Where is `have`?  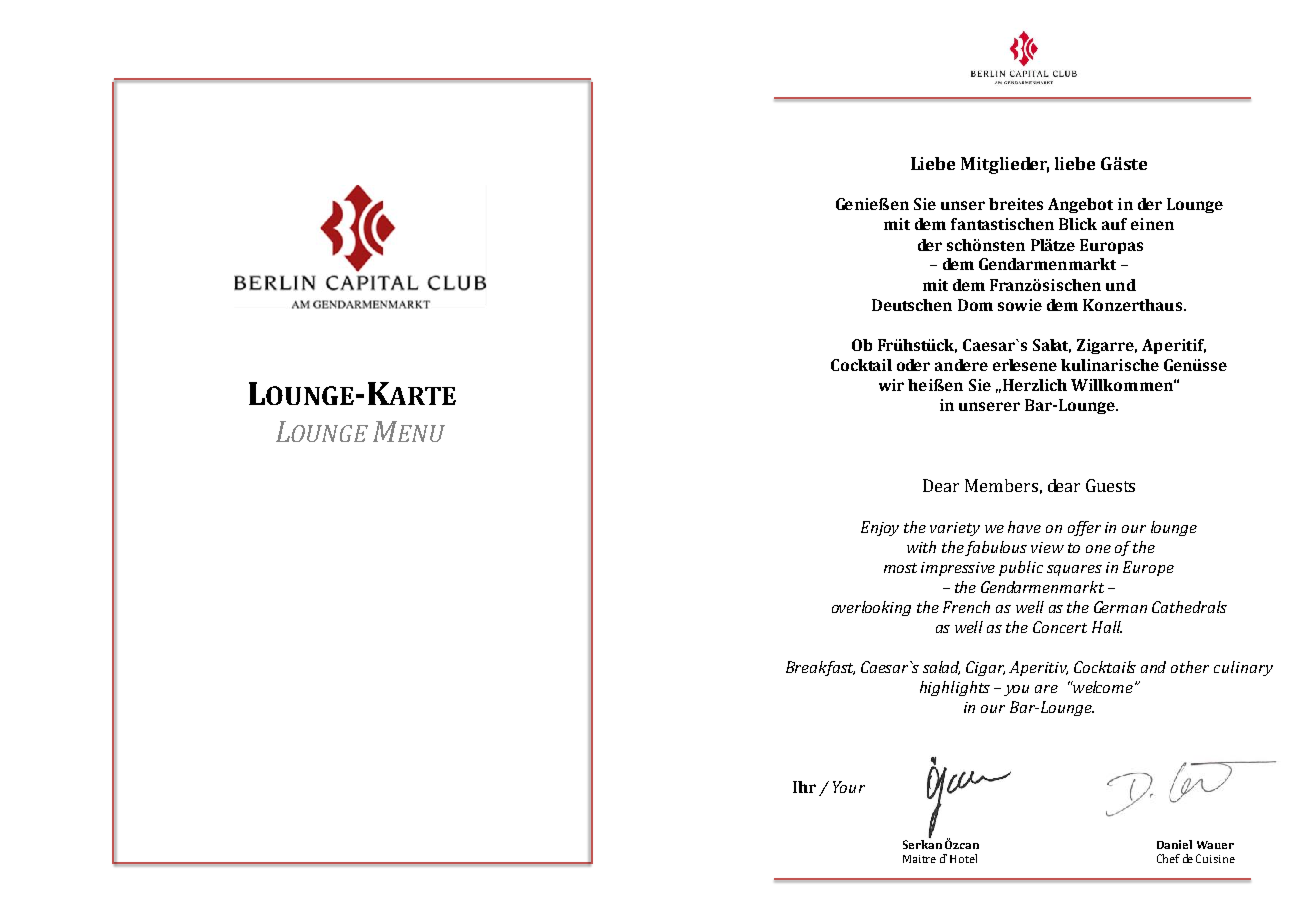 have is located at coordinates (1024, 527).
